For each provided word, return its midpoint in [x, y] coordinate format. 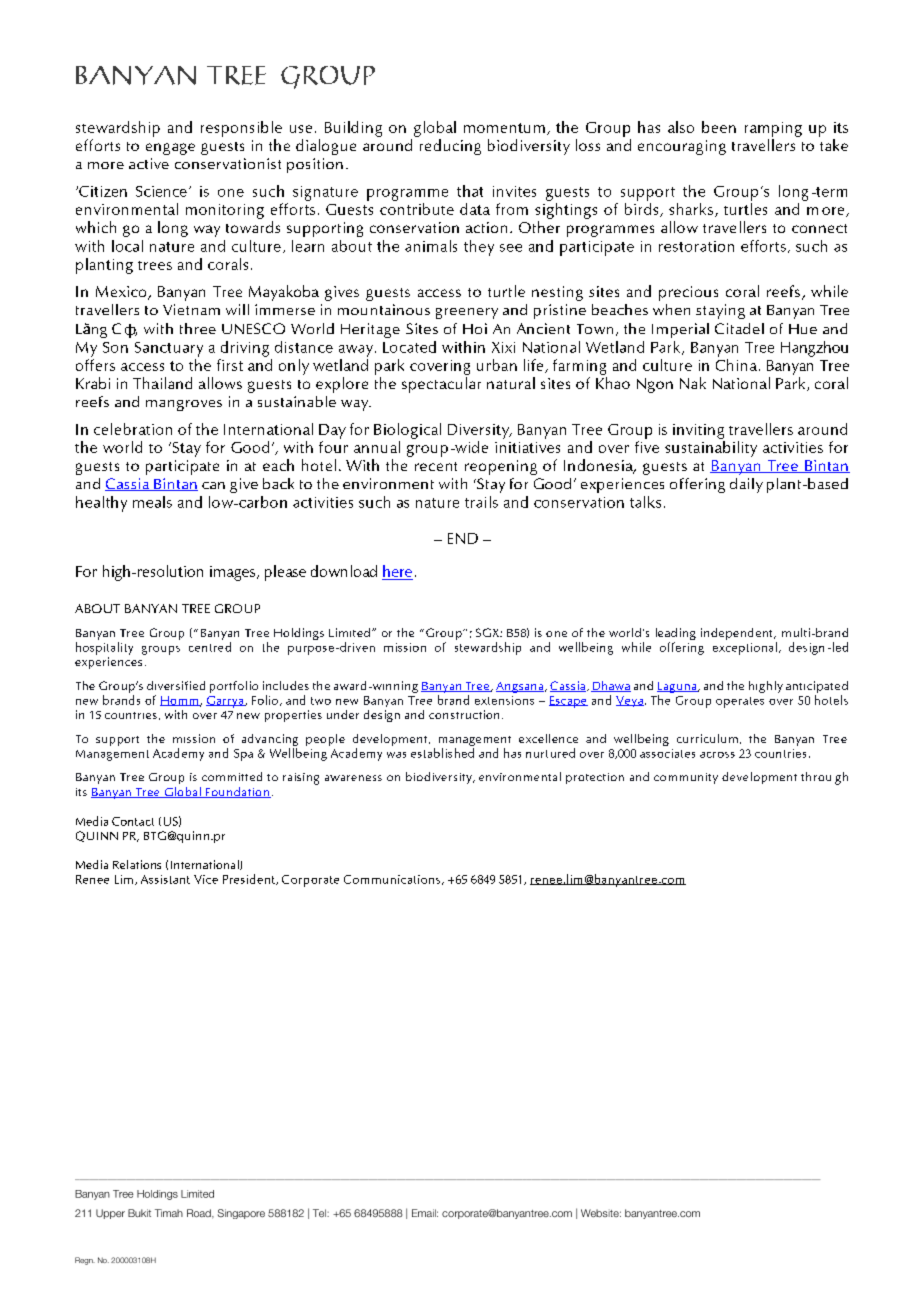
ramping [773, 129]
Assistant [165, 879]
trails [481, 502]
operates [740, 702]
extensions [504, 700]
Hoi [475, 328]
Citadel [739, 328]
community [686, 778]
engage [170, 149]
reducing [450, 147]
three [198, 328]
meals [152, 502]
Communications [392, 879]
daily [746, 485]
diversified [176, 685]
